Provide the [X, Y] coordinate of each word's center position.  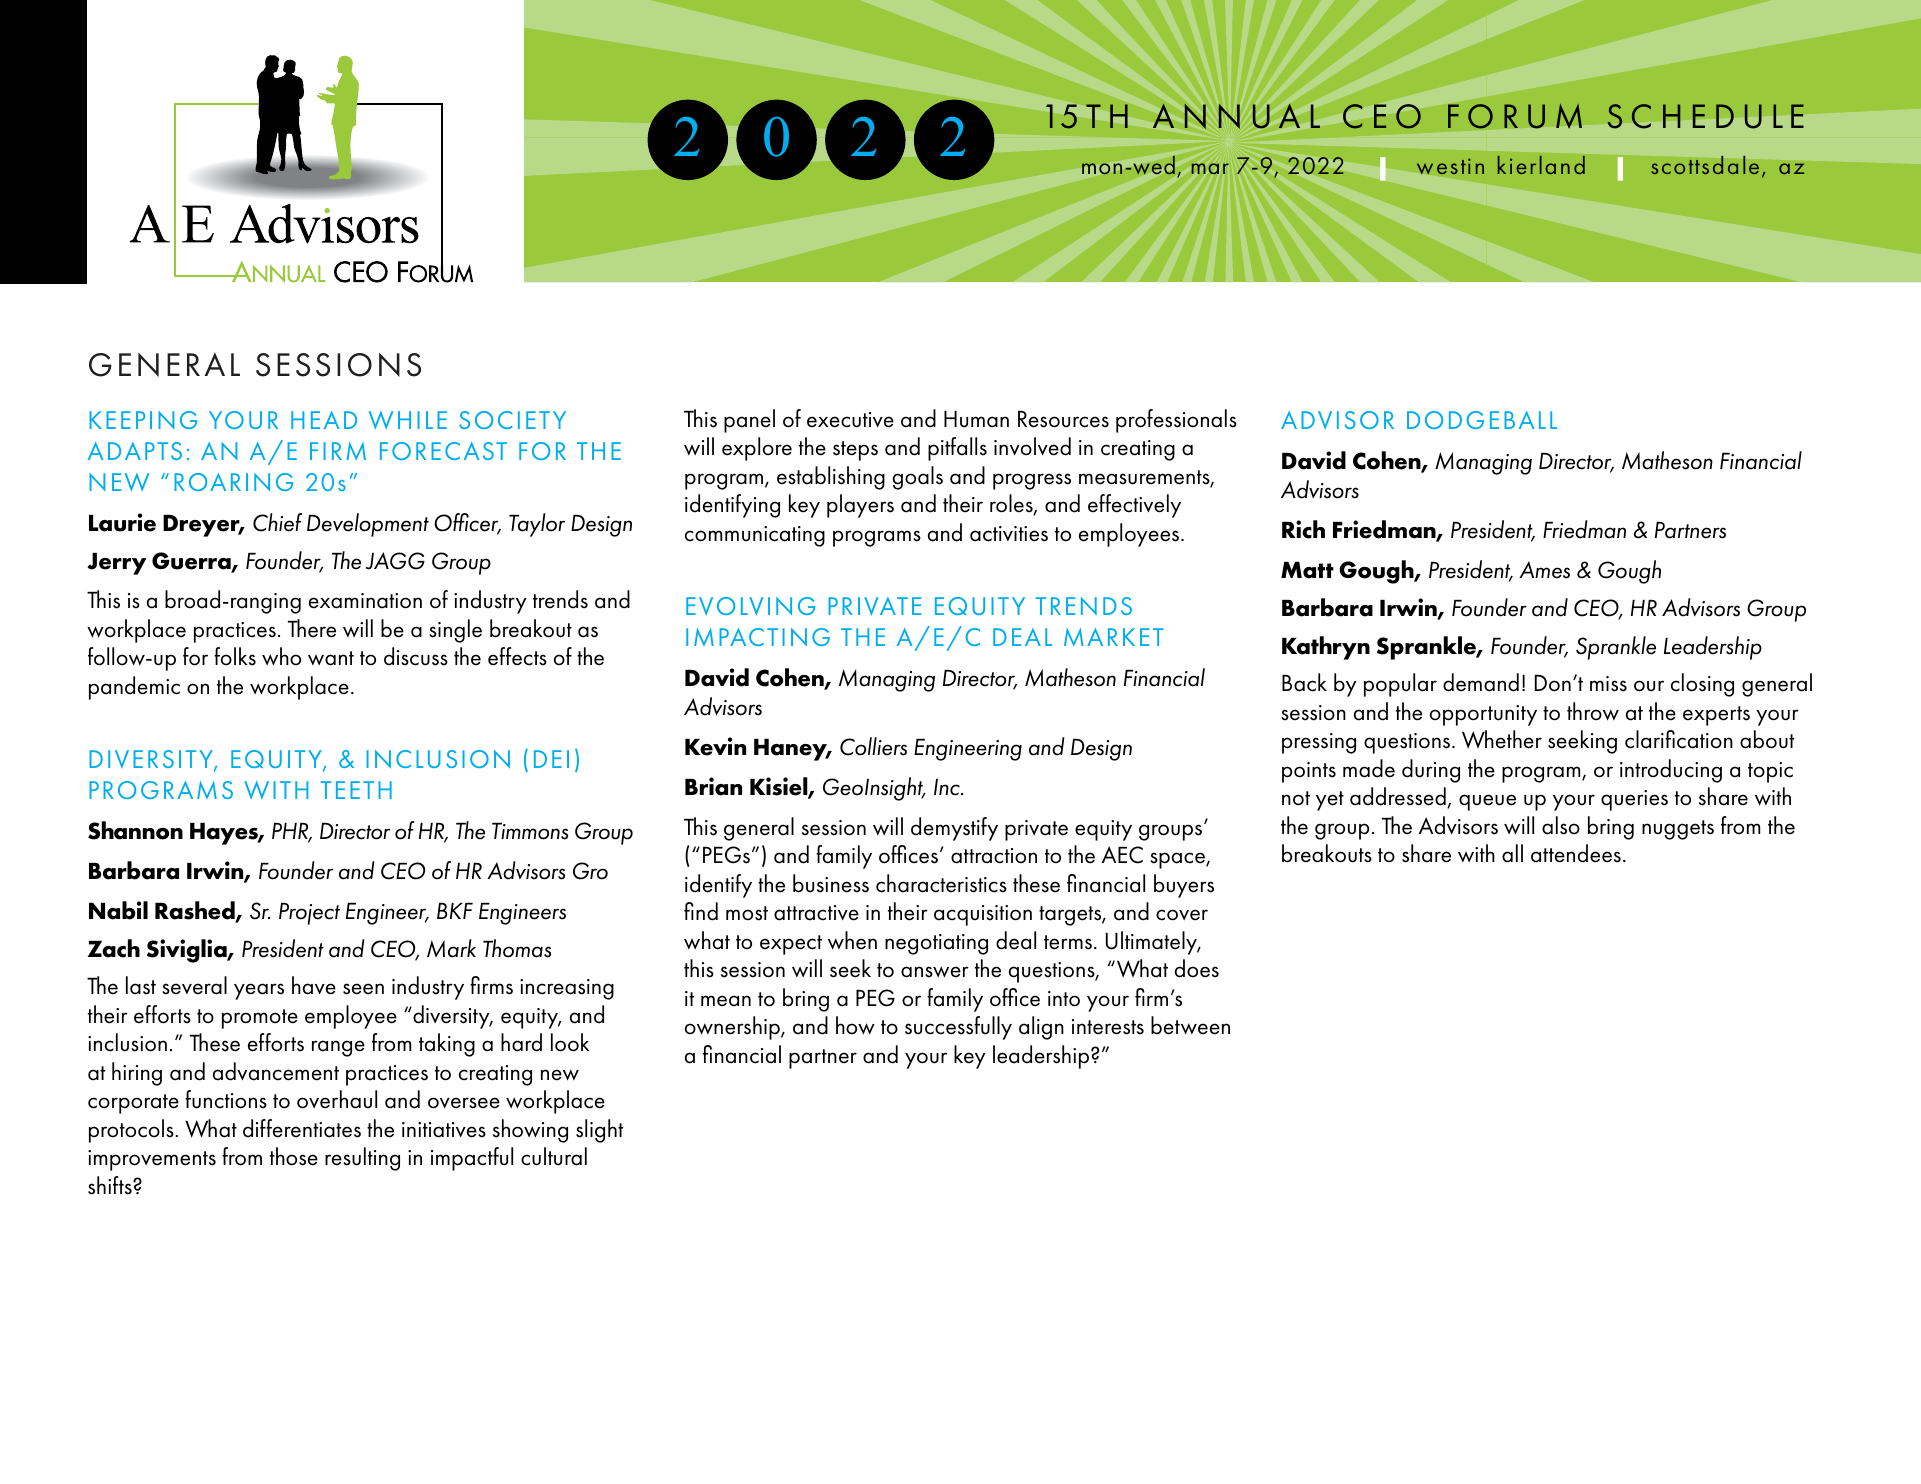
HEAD [324, 420]
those [294, 1156]
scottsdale [1705, 165]
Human [976, 419]
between [1190, 1025]
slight [599, 1131]
